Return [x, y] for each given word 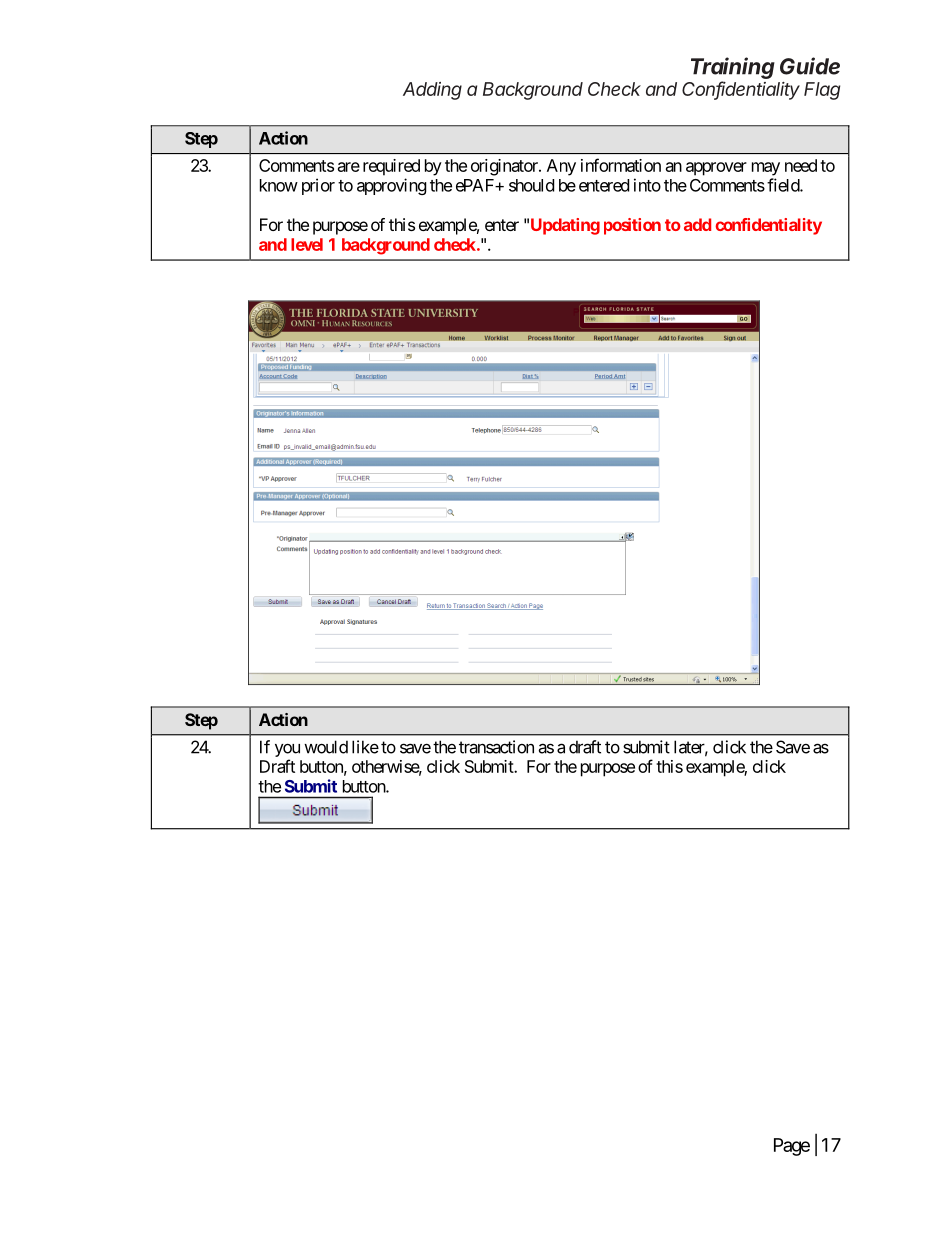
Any [561, 167]
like [365, 747]
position [632, 226]
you [287, 750]
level [307, 244]
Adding [432, 91]
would [326, 747]
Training [733, 68]
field [784, 185]
